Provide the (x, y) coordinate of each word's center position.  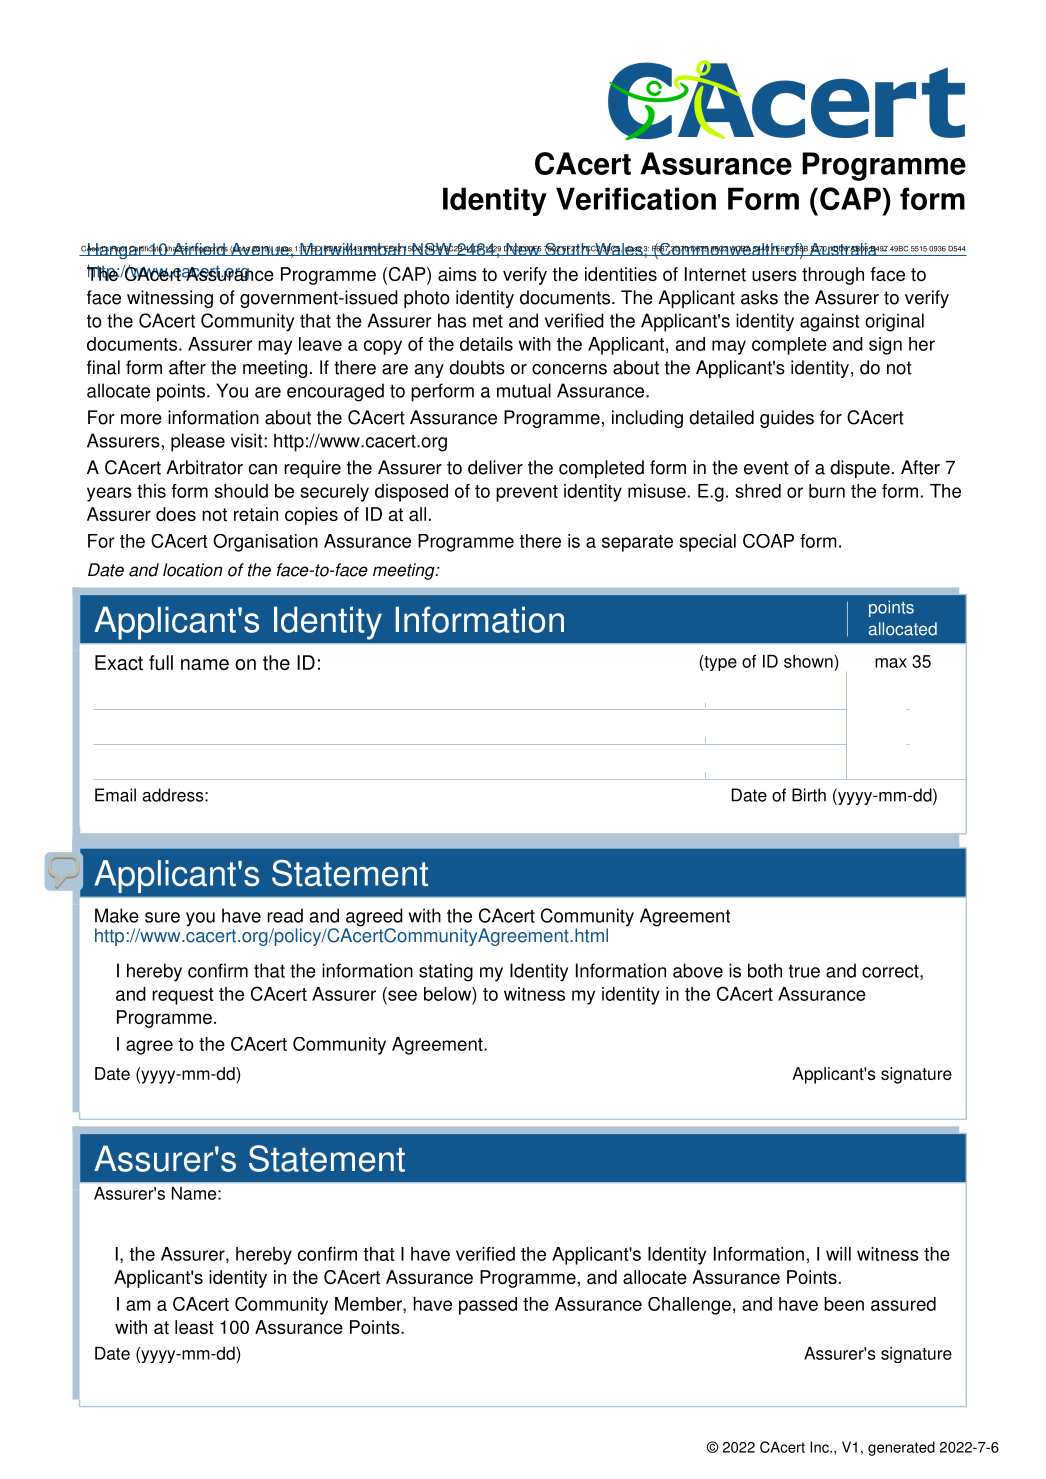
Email (115, 795)
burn (827, 491)
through (833, 276)
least (194, 1327)
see (402, 995)
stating (446, 972)
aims (457, 274)
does (176, 514)
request (183, 996)
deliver (495, 467)
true (804, 971)
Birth (809, 795)
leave (320, 344)
